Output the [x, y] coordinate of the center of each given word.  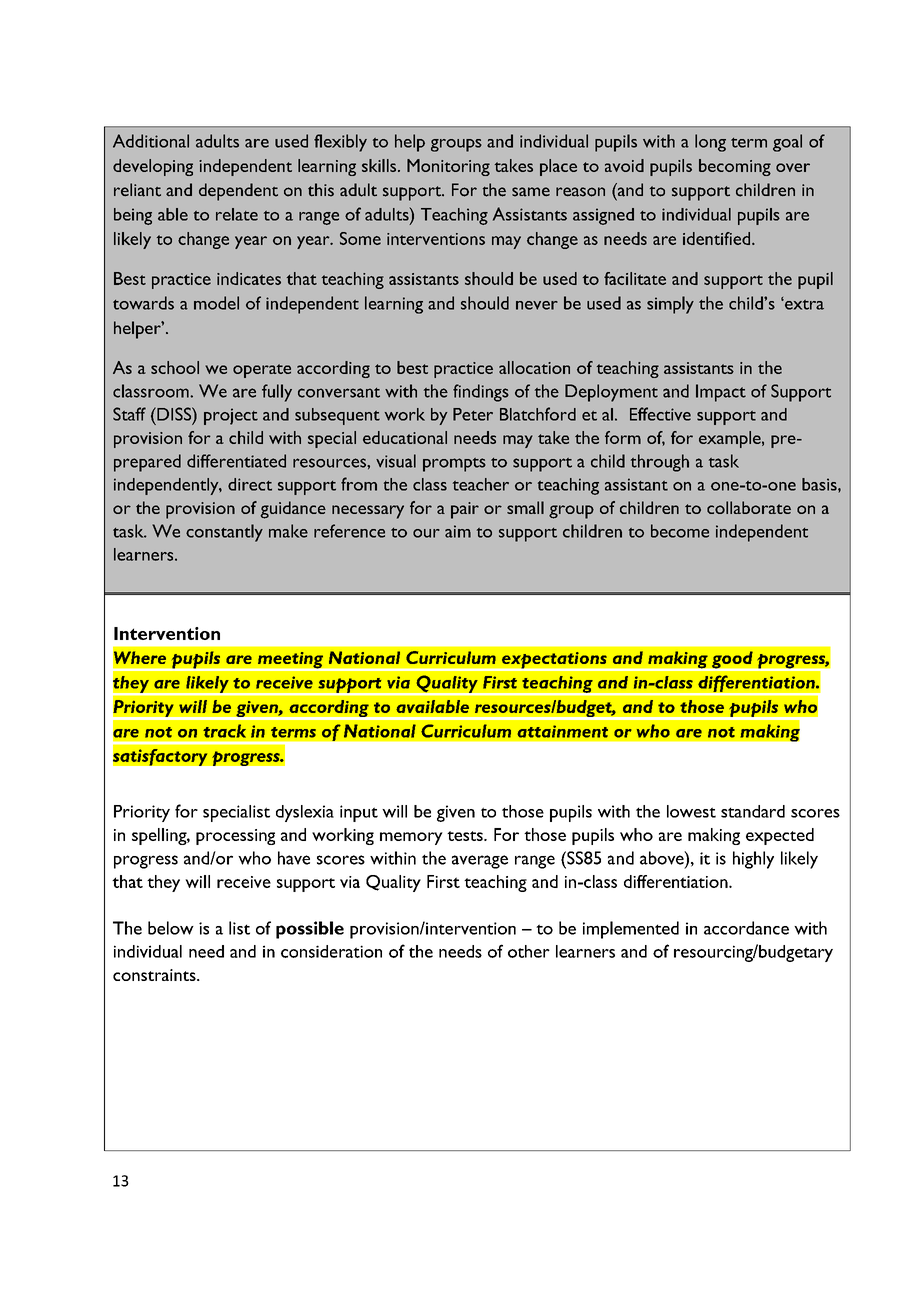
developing [153, 167]
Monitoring [448, 167]
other [529, 951]
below [171, 928]
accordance [746, 928]
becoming [735, 167]
